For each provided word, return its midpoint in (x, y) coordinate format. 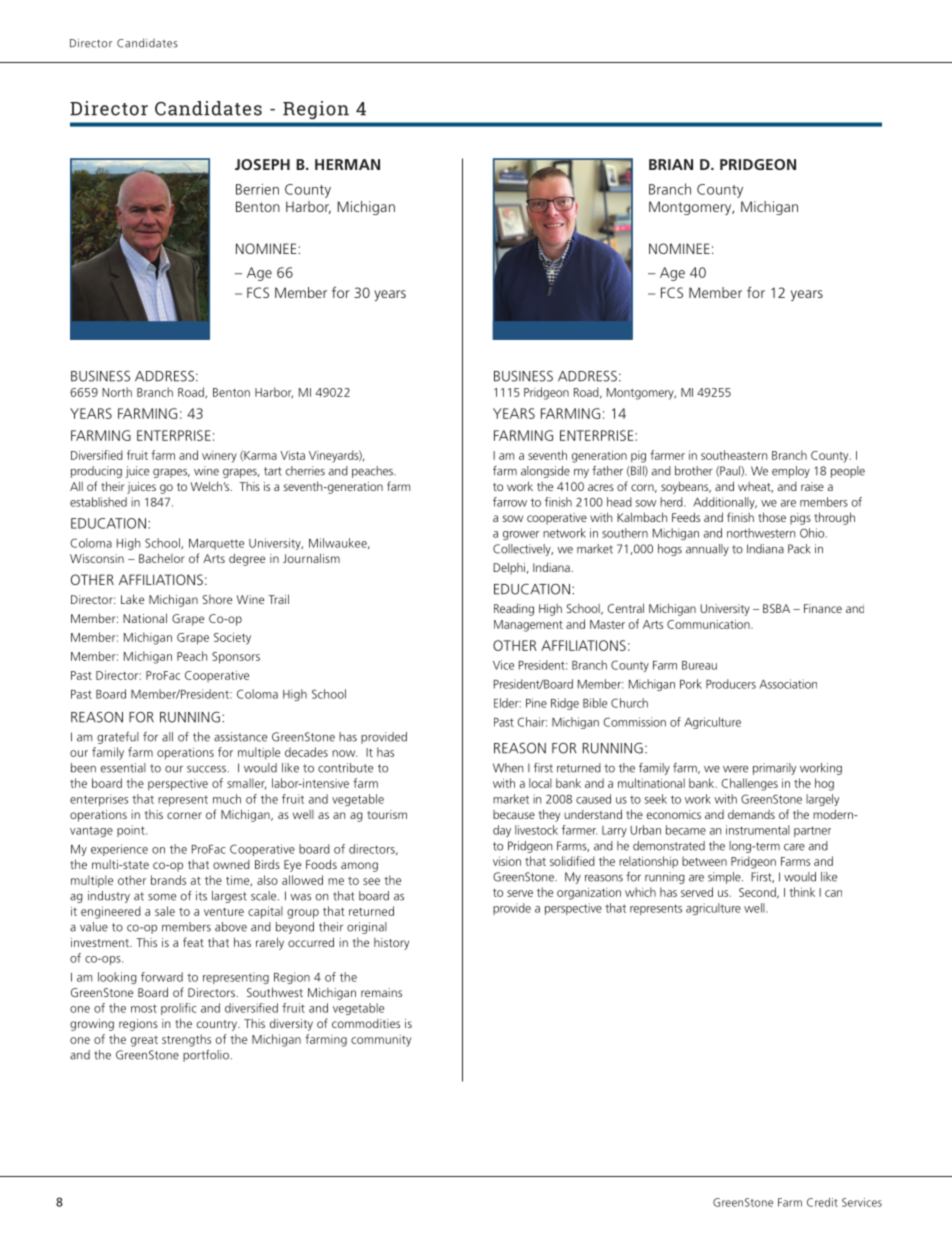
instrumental (758, 830)
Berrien (257, 189)
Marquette (216, 544)
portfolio (207, 1056)
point (132, 831)
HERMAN (347, 164)
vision (507, 861)
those (772, 517)
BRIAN (671, 164)
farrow (510, 502)
